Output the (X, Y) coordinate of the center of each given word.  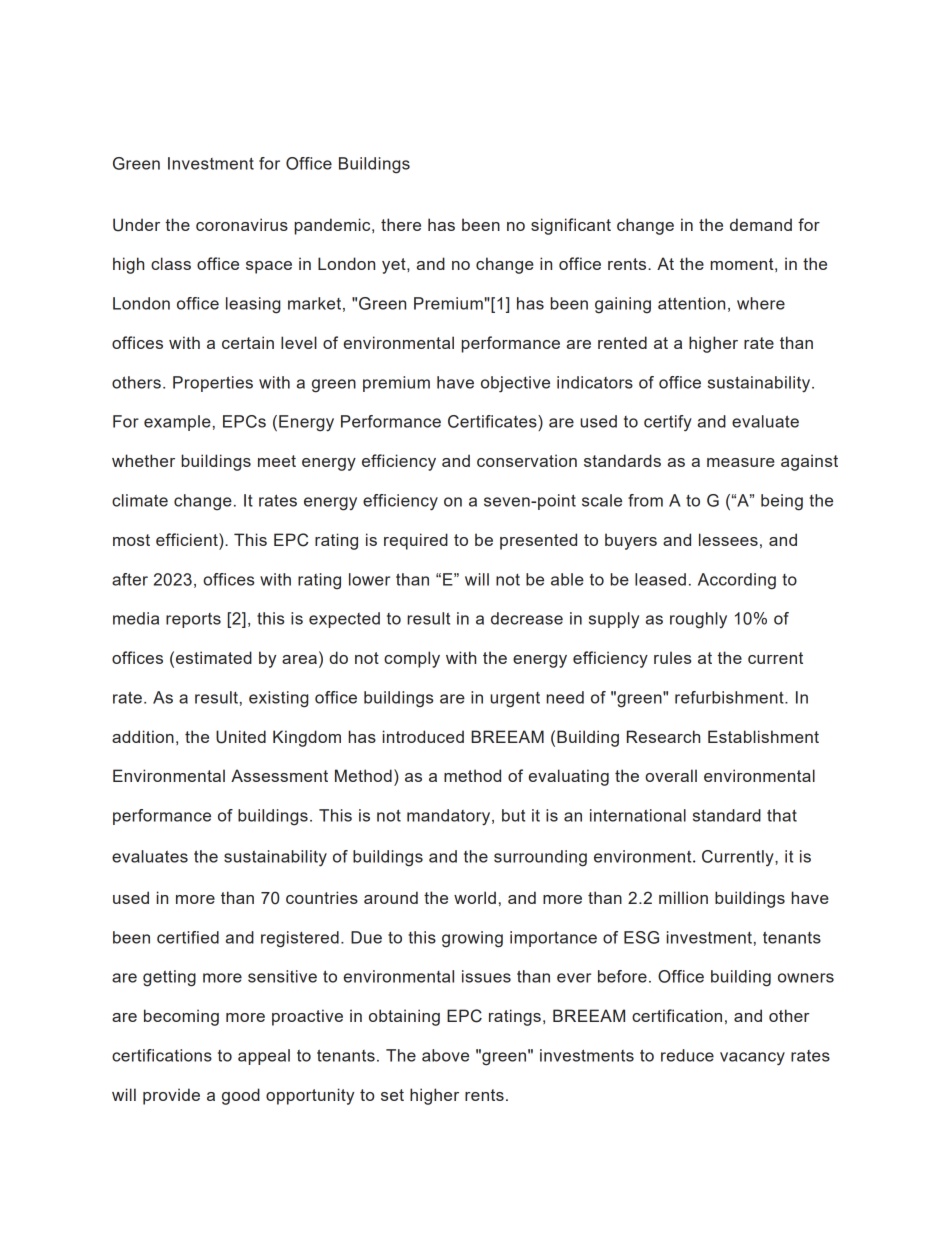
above (445, 1055)
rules (672, 657)
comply (412, 659)
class (171, 263)
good (241, 1096)
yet (395, 266)
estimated (214, 657)
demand (761, 224)
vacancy (752, 1059)
